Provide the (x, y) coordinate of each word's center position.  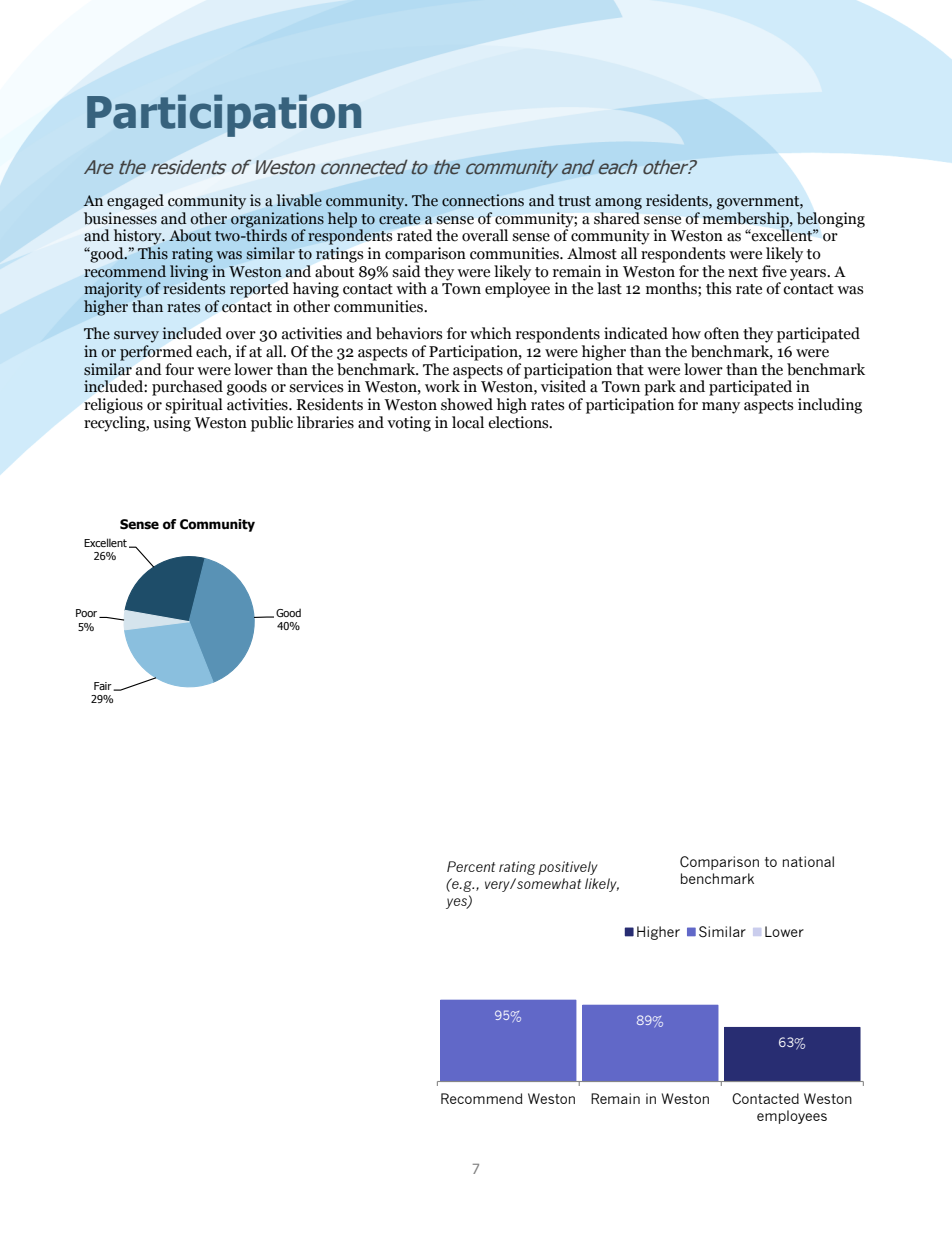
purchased (187, 388)
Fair (104, 686)
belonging (831, 220)
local (468, 422)
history (139, 237)
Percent (471, 866)
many (721, 408)
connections (483, 200)
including (830, 406)
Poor (88, 613)
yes (457, 903)
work (442, 386)
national (808, 861)
